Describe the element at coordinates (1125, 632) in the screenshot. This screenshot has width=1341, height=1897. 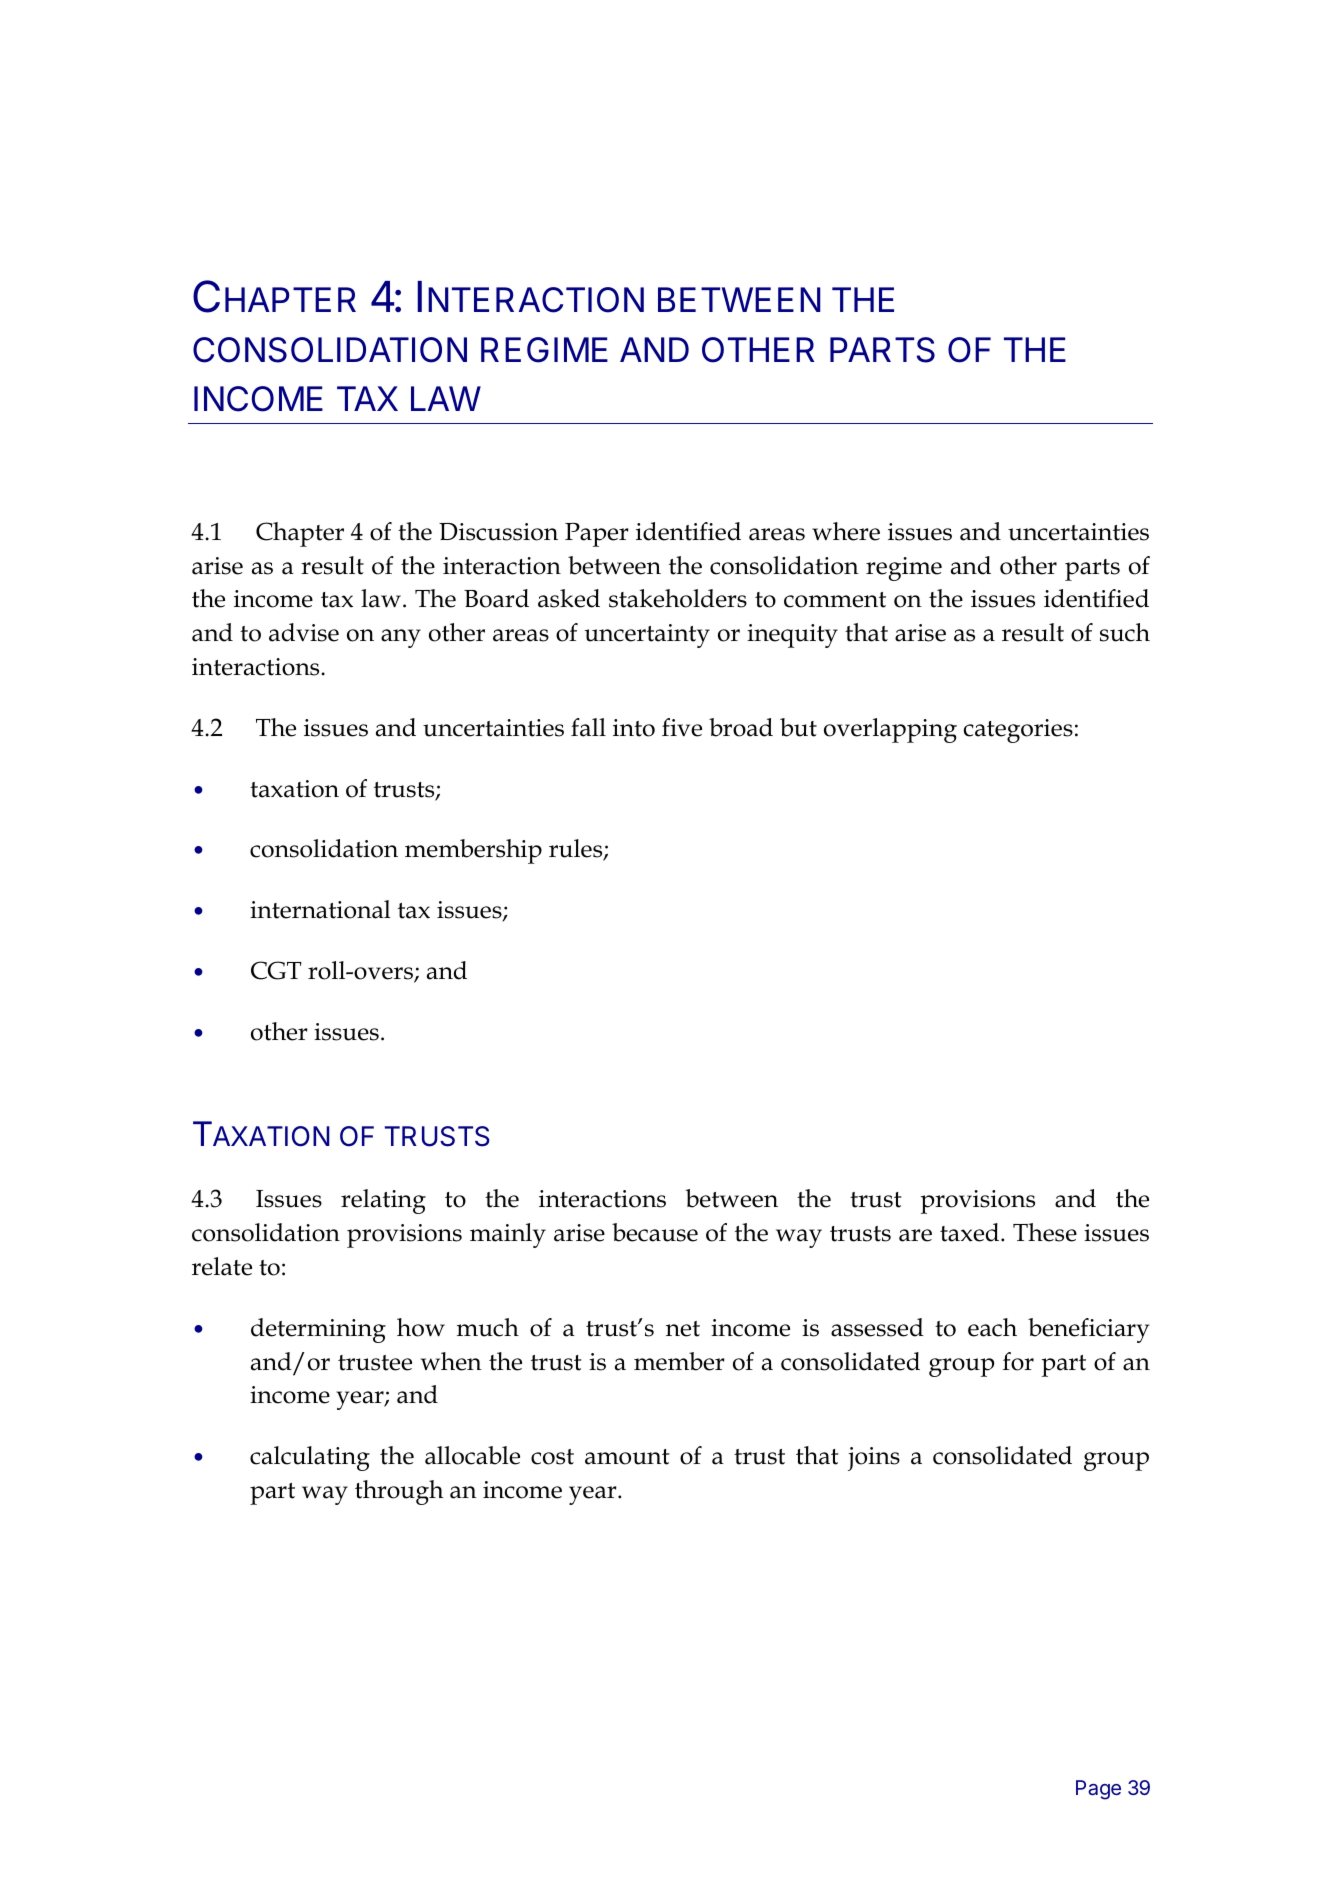
I see `such` at that location.
